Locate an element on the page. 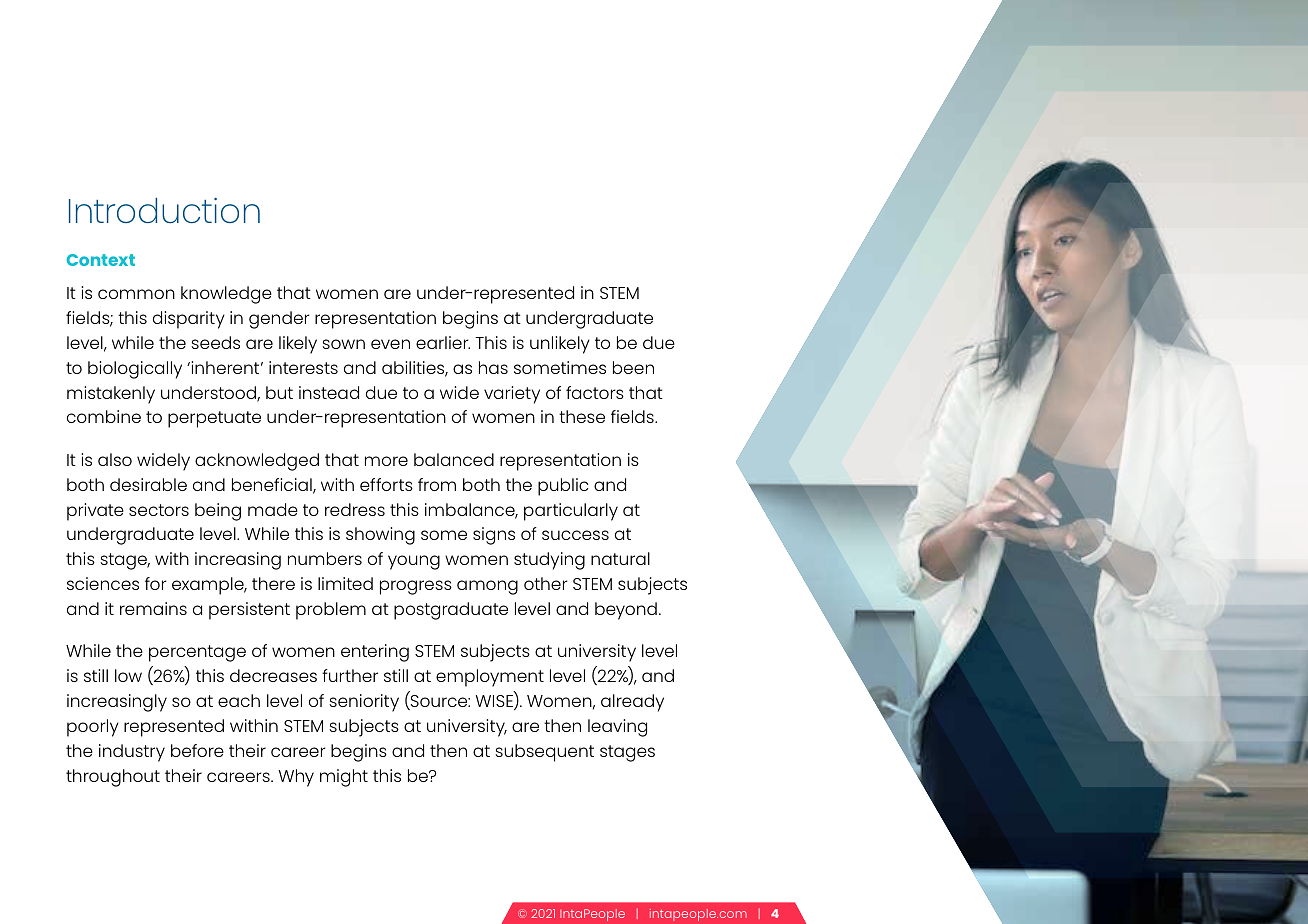  industry is located at coordinates (132, 753).
